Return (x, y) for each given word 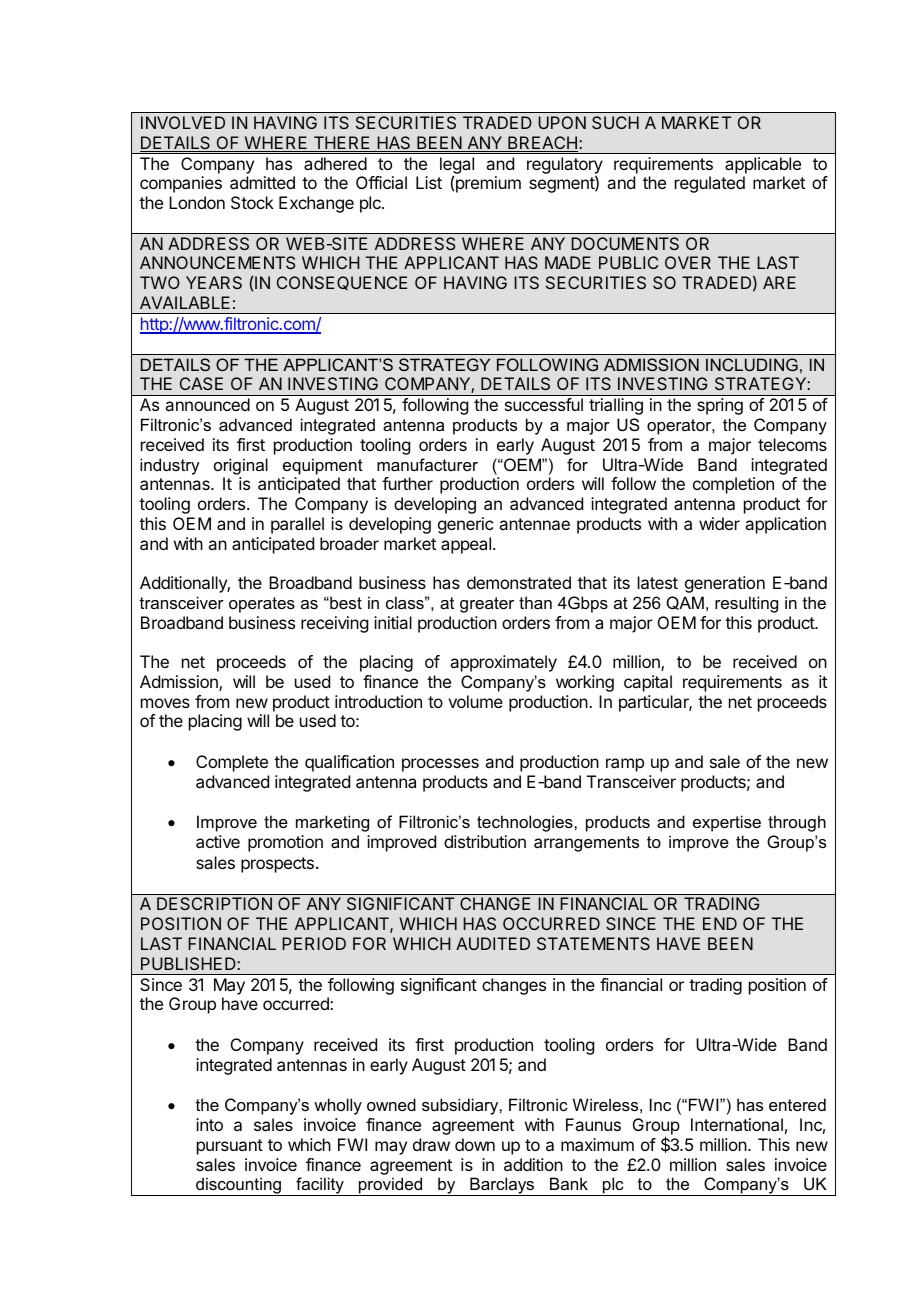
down (475, 1144)
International (737, 1124)
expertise (727, 823)
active (218, 841)
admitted (262, 182)
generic (465, 525)
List (429, 182)
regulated (710, 184)
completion (733, 485)
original (241, 466)
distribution (485, 841)
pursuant (230, 1147)
